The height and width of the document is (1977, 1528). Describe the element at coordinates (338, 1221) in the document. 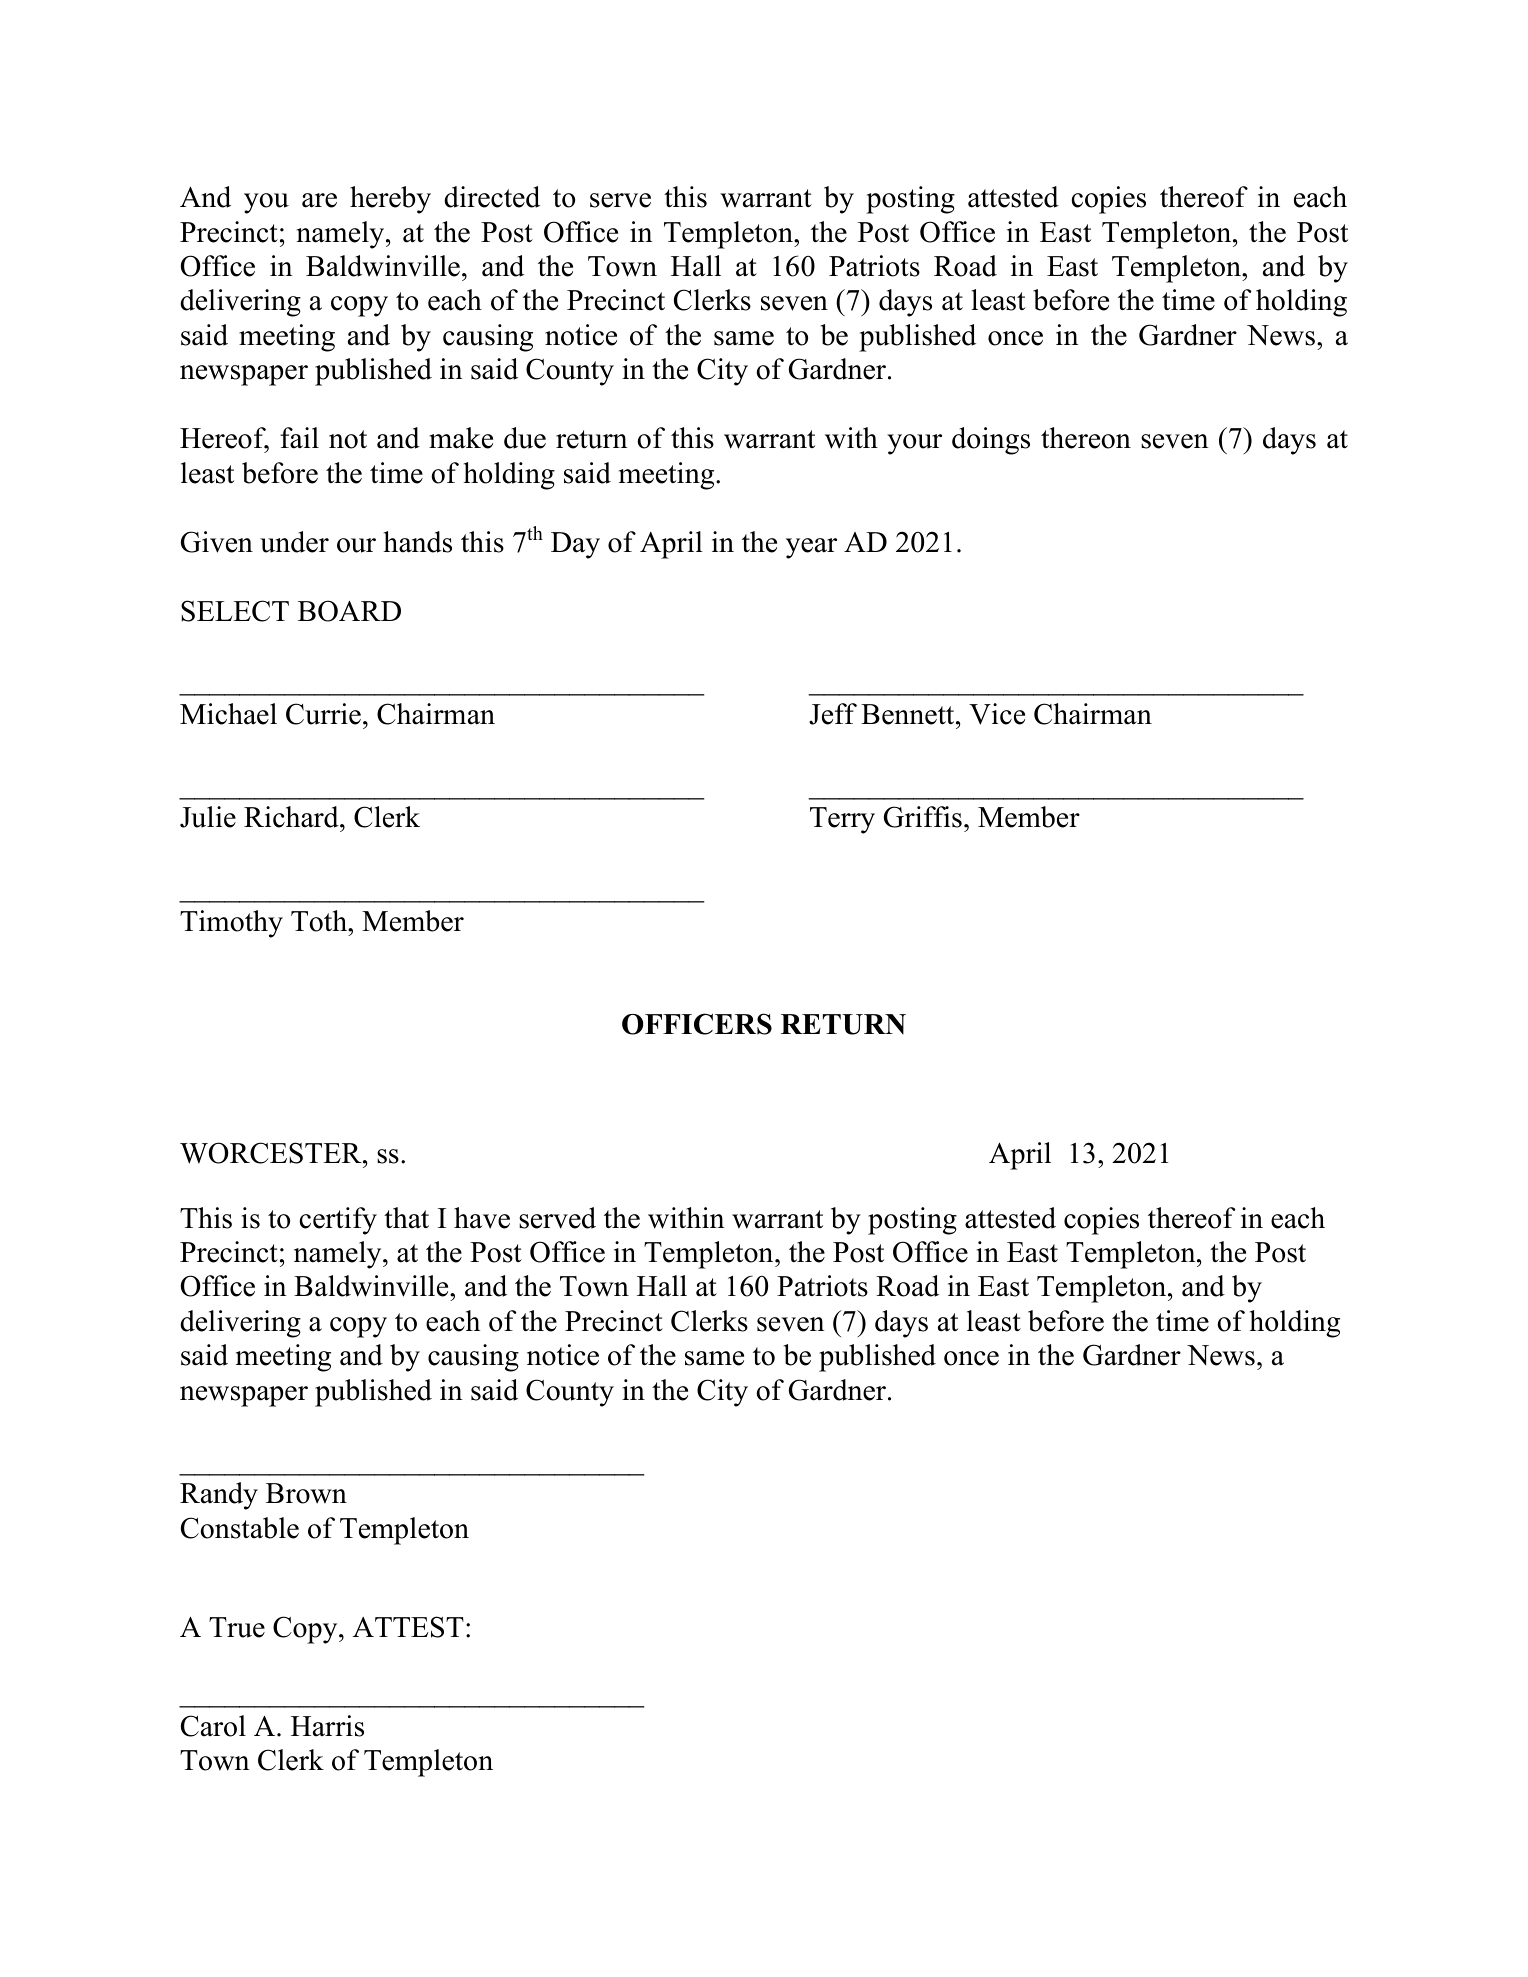

I see `certify` at that location.
